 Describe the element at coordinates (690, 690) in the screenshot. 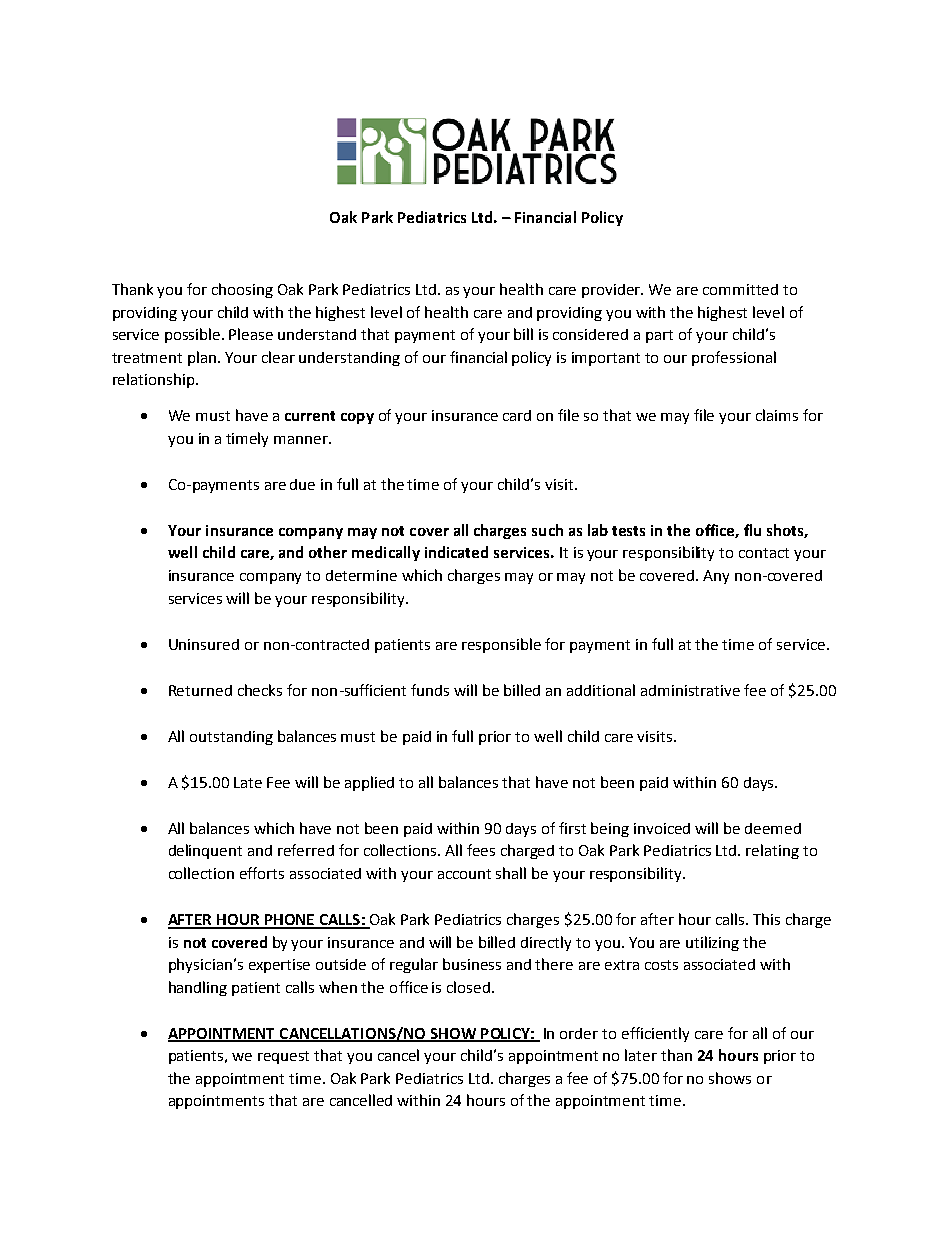

I see `administrative` at that location.
